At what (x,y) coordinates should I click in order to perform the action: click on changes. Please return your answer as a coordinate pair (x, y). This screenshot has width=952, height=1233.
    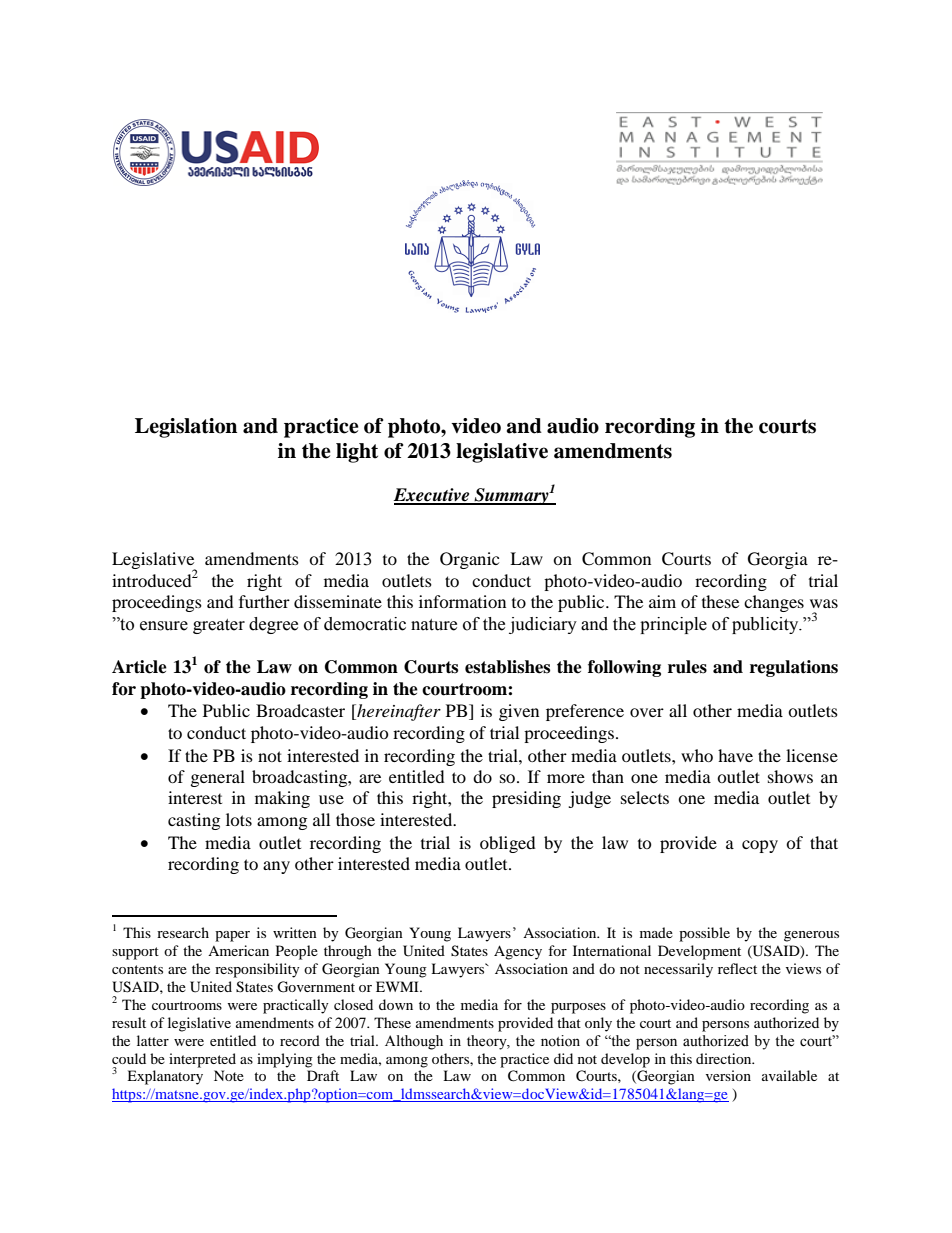
    Looking at the image, I should click on (774, 603).
